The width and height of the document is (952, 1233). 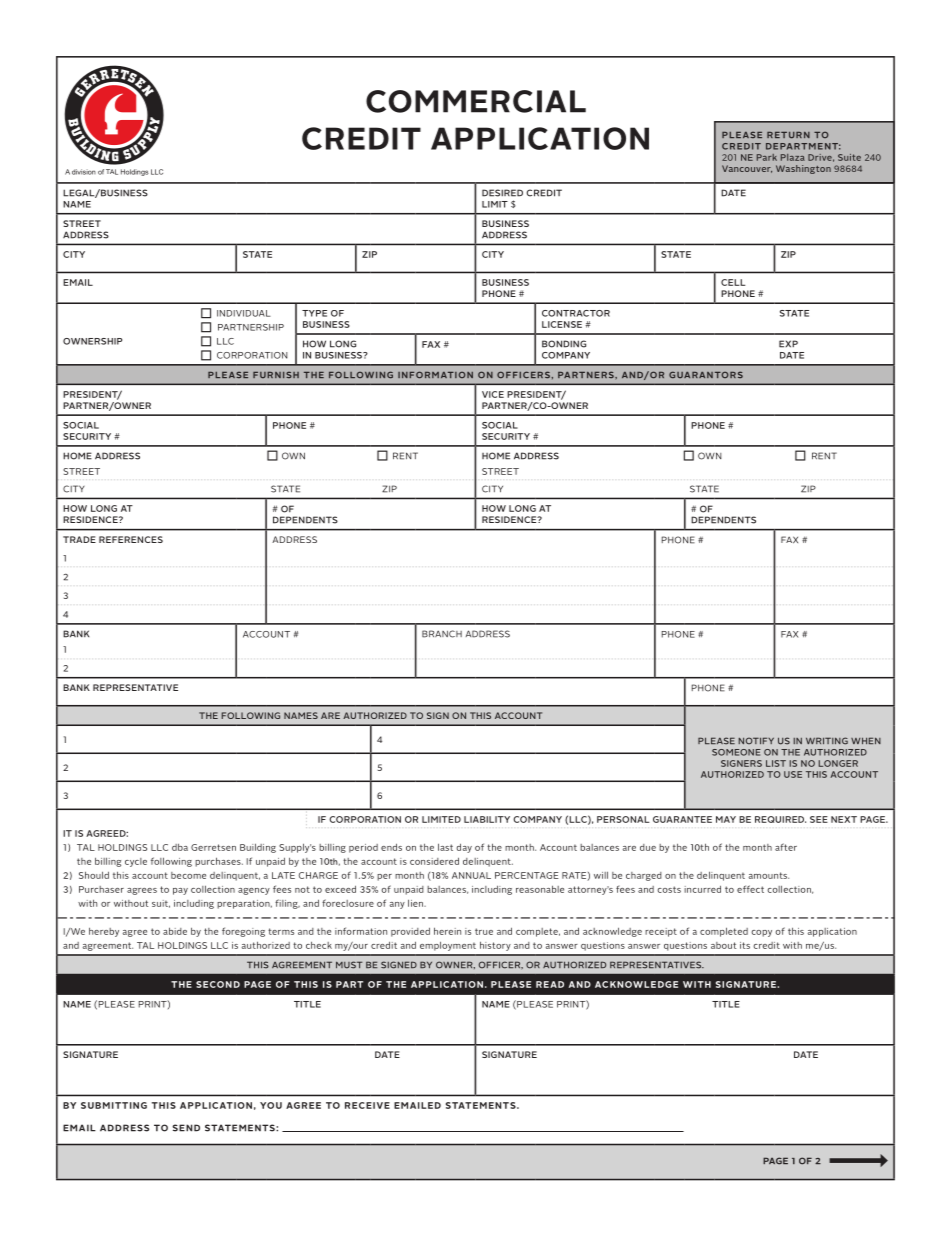 I want to click on division, so click(x=84, y=172).
